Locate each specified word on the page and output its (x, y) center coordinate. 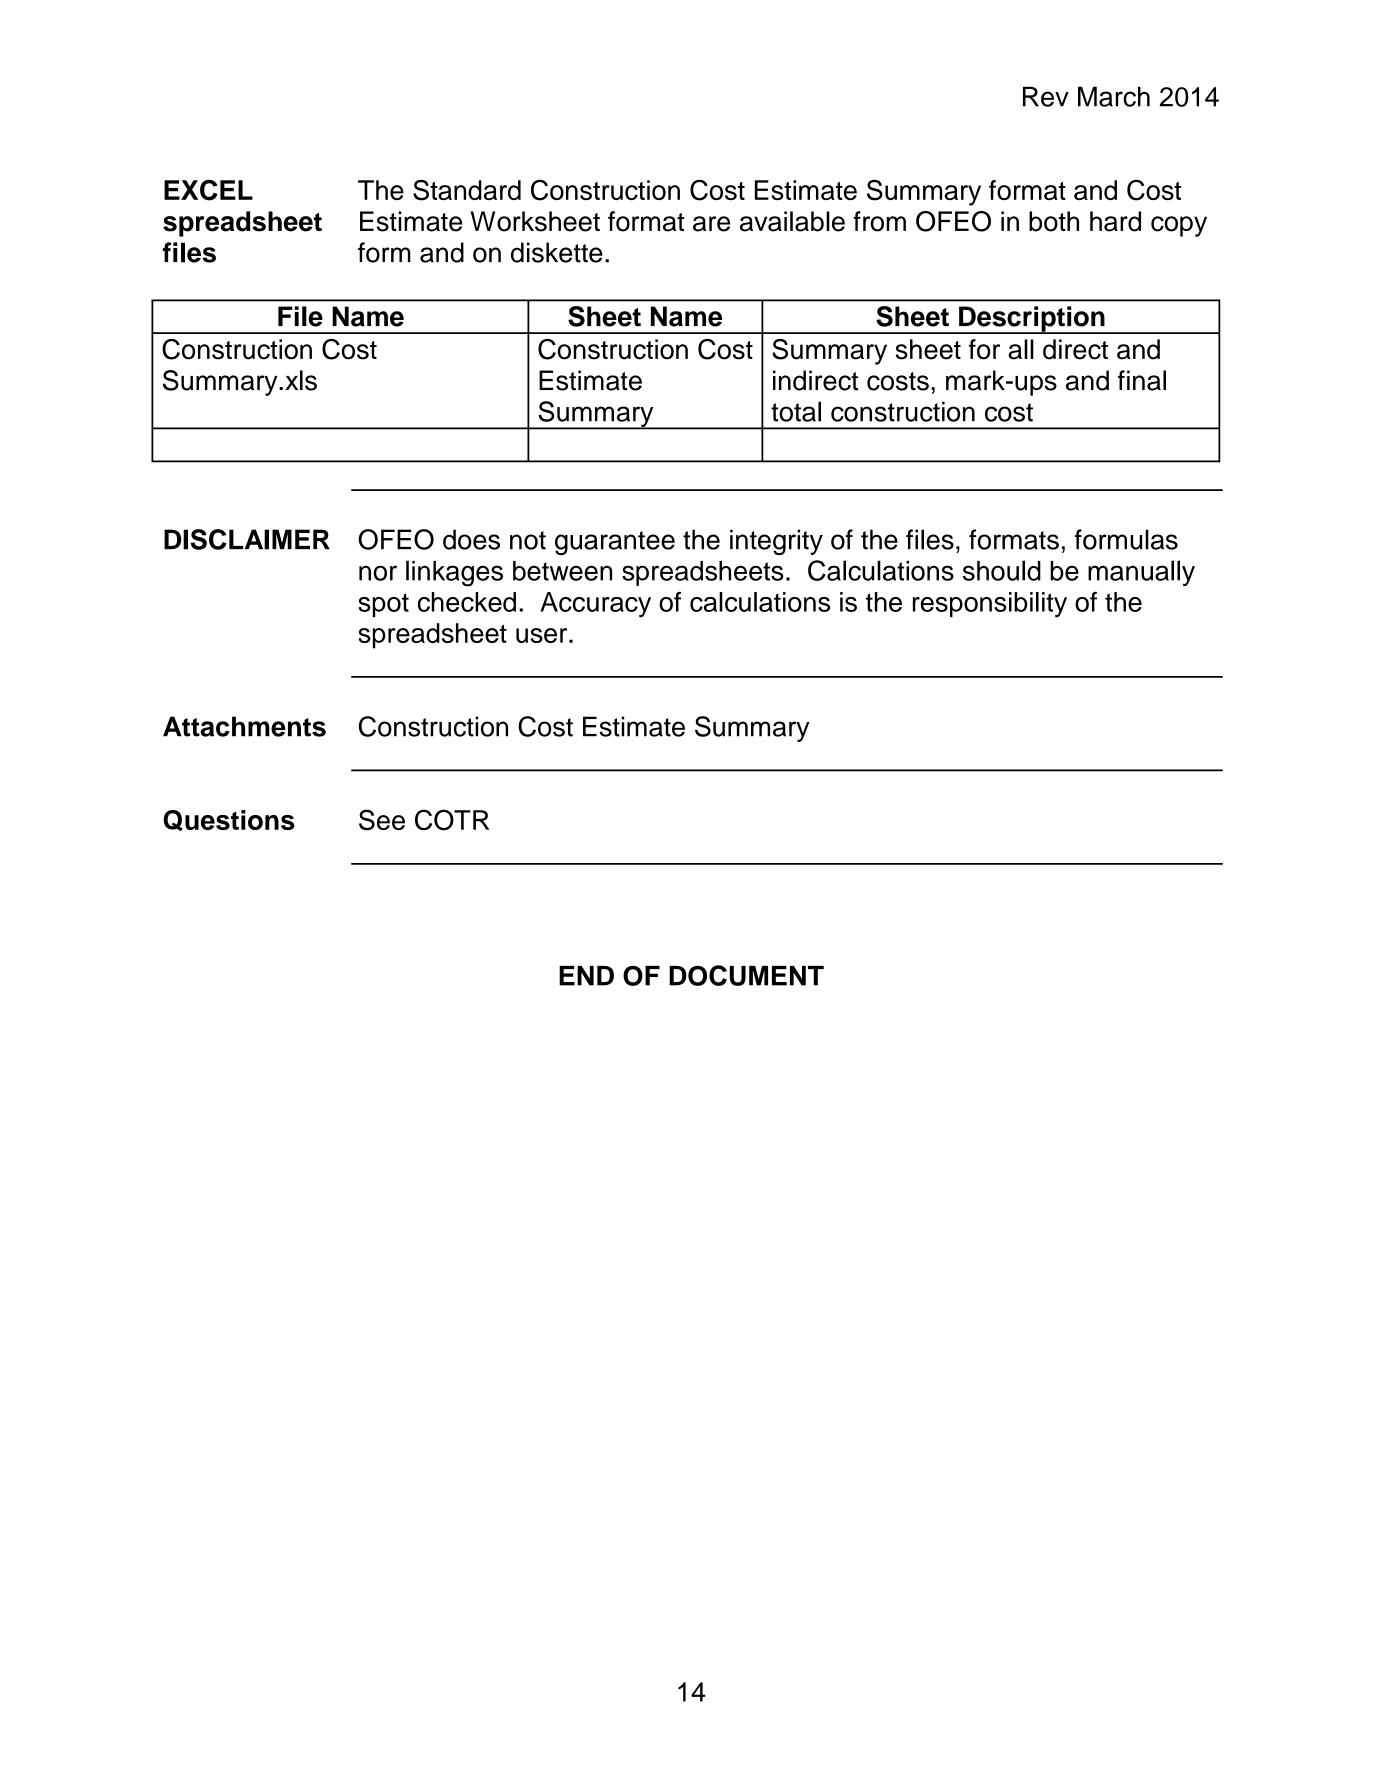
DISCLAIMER (247, 539)
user (543, 635)
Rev (1046, 96)
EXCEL (208, 190)
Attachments (244, 726)
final (1142, 380)
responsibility (990, 605)
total (796, 411)
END (586, 976)
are (711, 224)
